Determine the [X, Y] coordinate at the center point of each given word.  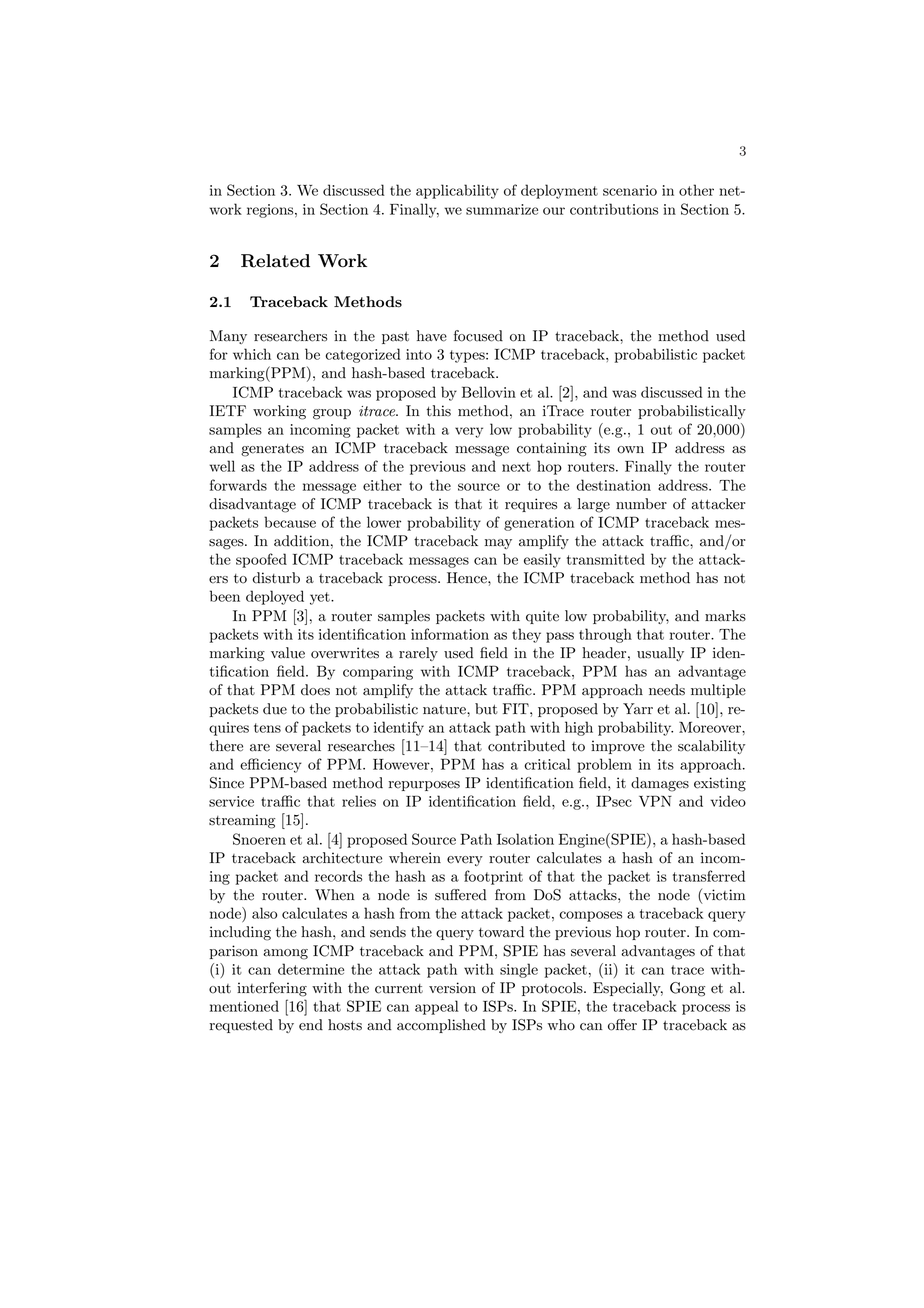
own [630, 450]
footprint [493, 877]
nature [445, 710]
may [498, 544]
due [275, 709]
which [252, 354]
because [290, 522]
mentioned [244, 1006]
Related [275, 261]
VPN [655, 801]
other [696, 190]
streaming [242, 821]
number [641, 504]
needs [667, 690]
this [439, 411]
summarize [502, 209]
